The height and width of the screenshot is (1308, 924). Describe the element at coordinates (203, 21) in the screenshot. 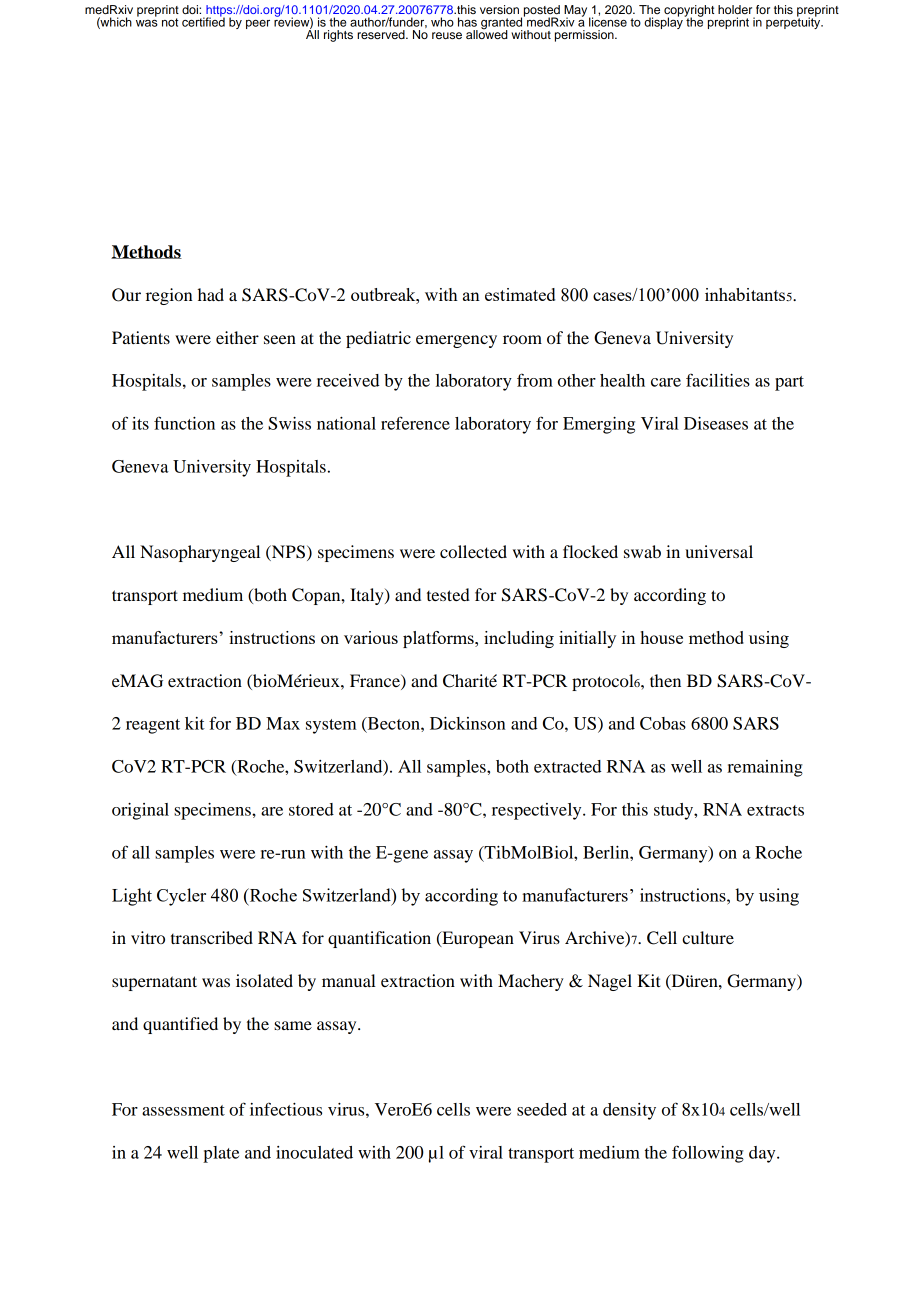

I see `certified` at that location.
